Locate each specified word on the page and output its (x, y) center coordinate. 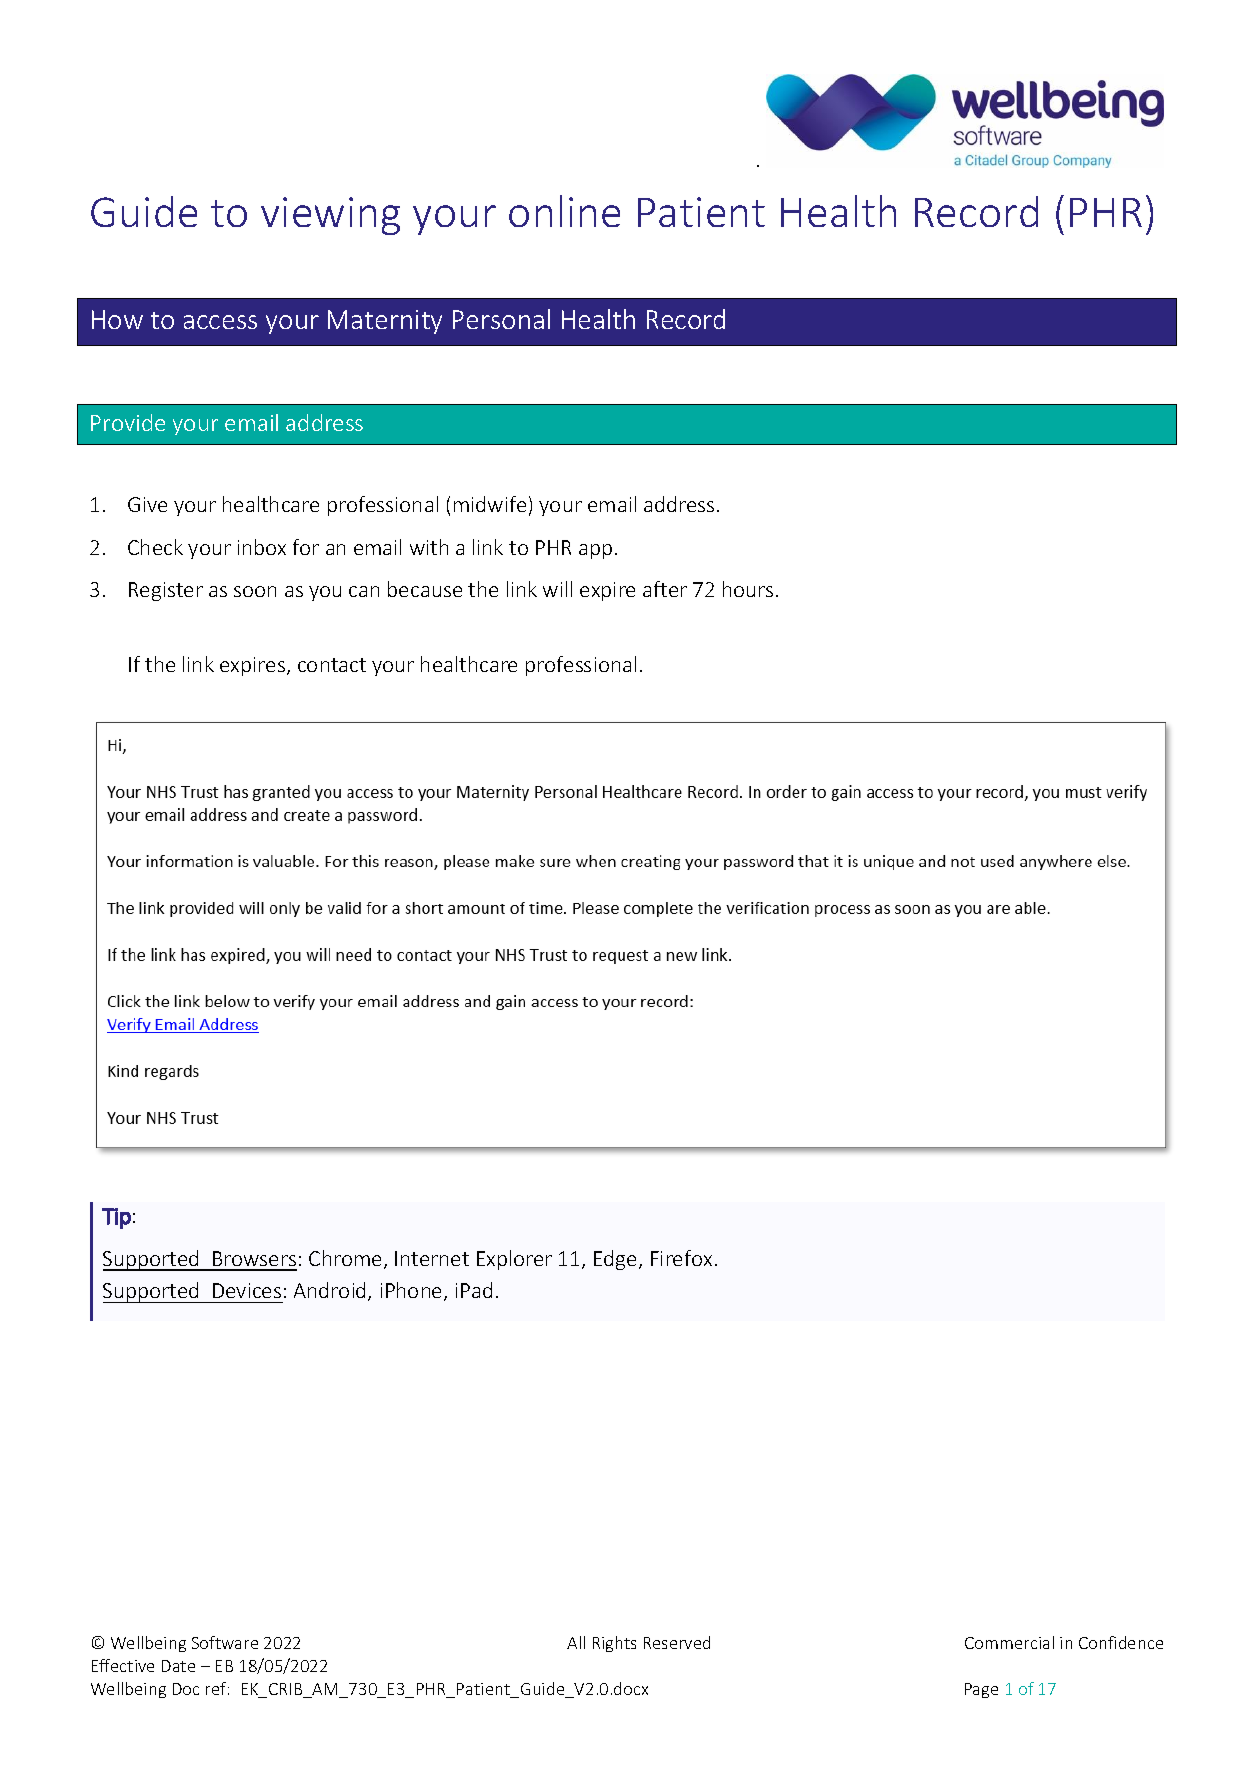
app (595, 551)
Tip (116, 1218)
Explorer (514, 1260)
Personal (501, 319)
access (220, 322)
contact (332, 665)
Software (225, 1642)
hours (748, 589)
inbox (262, 547)
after (665, 589)
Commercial (1009, 1642)
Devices (247, 1290)
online (564, 211)
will (557, 589)
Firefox (681, 1258)
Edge (617, 1260)
